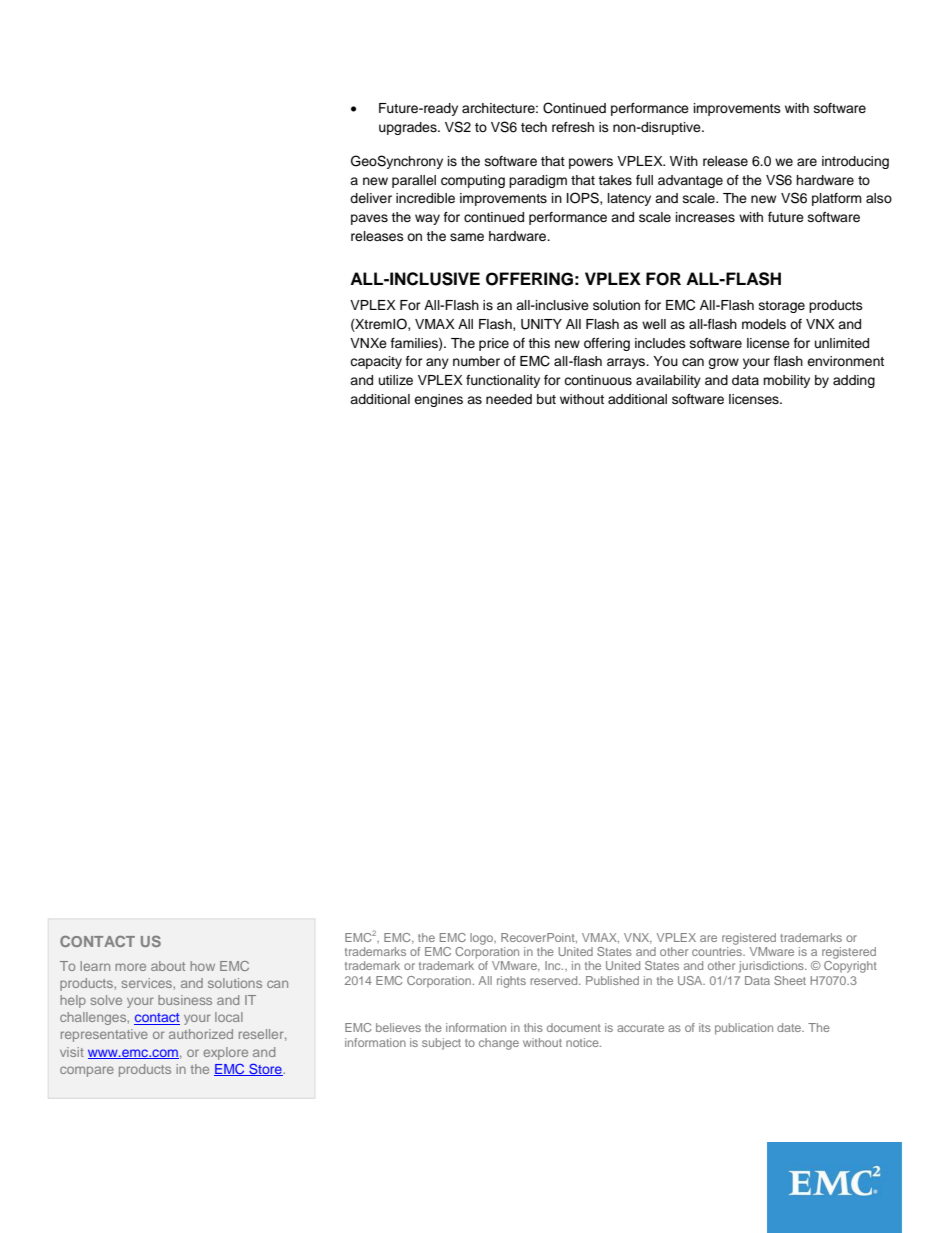 The height and width of the screenshot is (1233, 952). I want to click on change, so click(499, 1044).
